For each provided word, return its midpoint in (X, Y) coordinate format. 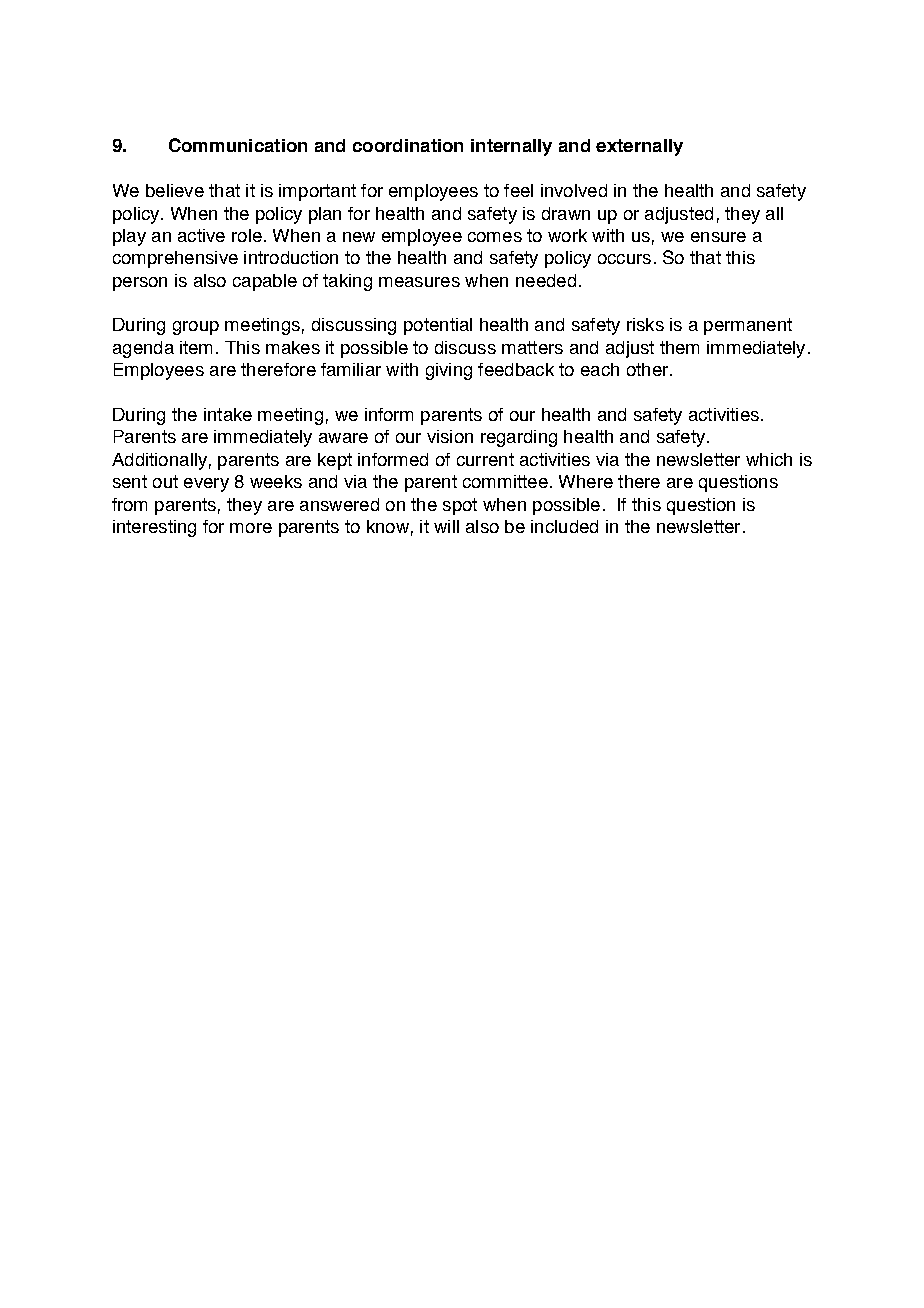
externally (639, 147)
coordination (408, 145)
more (251, 528)
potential (438, 326)
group (196, 328)
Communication (238, 145)
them (679, 347)
